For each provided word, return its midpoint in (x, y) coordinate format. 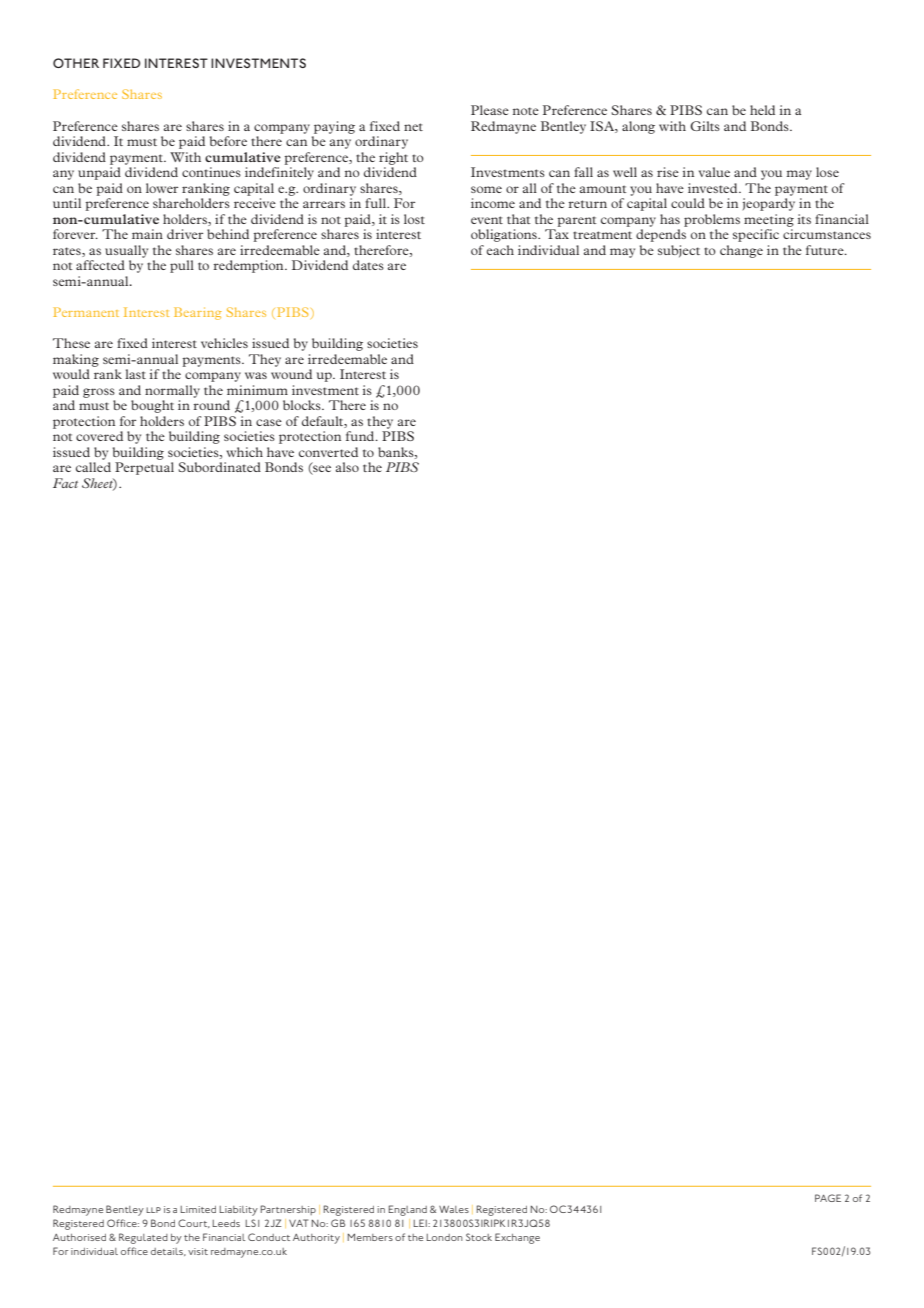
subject (679, 251)
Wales (454, 1209)
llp (153, 1210)
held (762, 110)
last (135, 374)
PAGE (828, 1198)
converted (328, 452)
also (347, 467)
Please (490, 110)
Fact (65, 483)
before (228, 141)
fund (361, 436)
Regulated (143, 1238)
